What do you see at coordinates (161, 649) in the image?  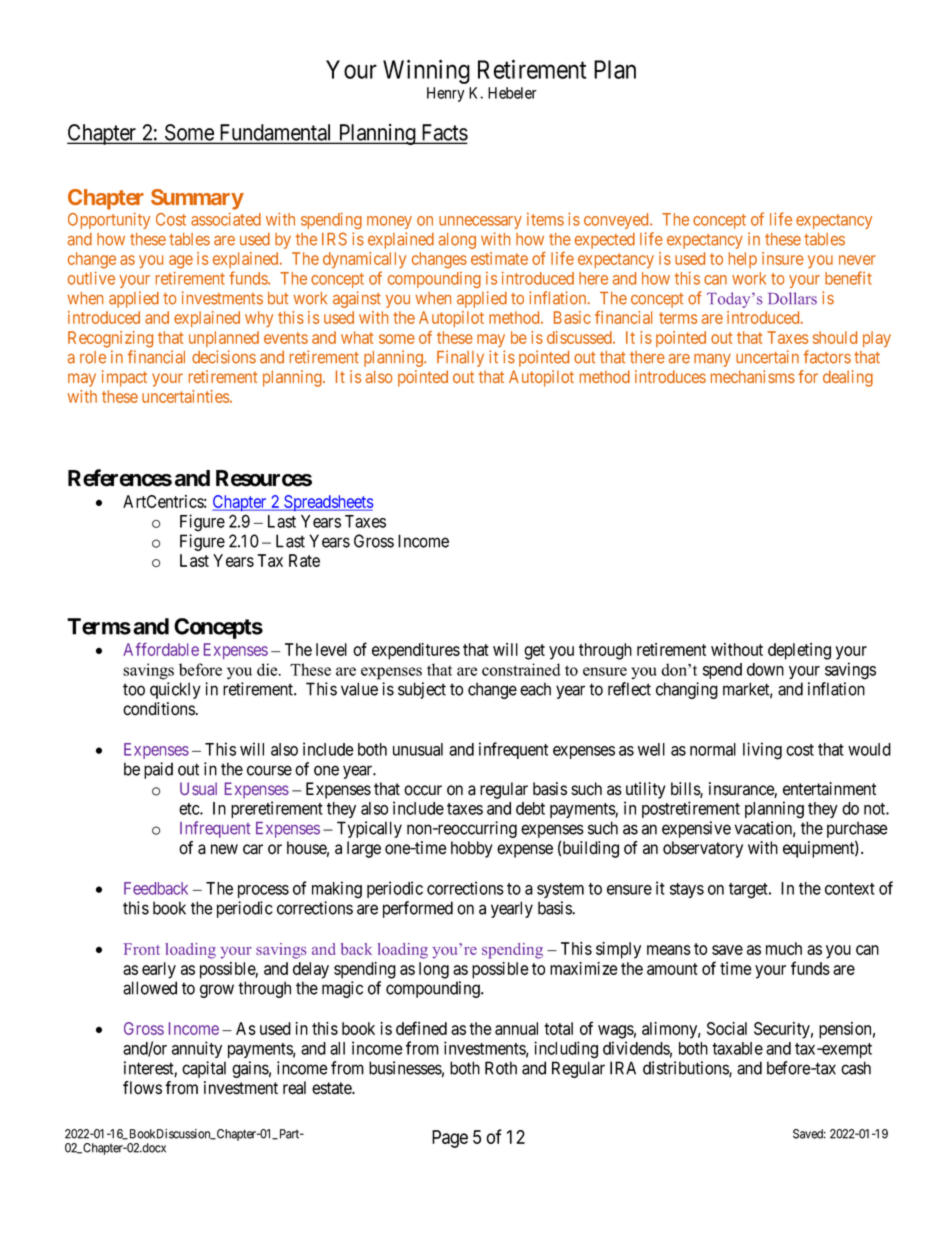 I see `Affordable` at bounding box center [161, 649].
